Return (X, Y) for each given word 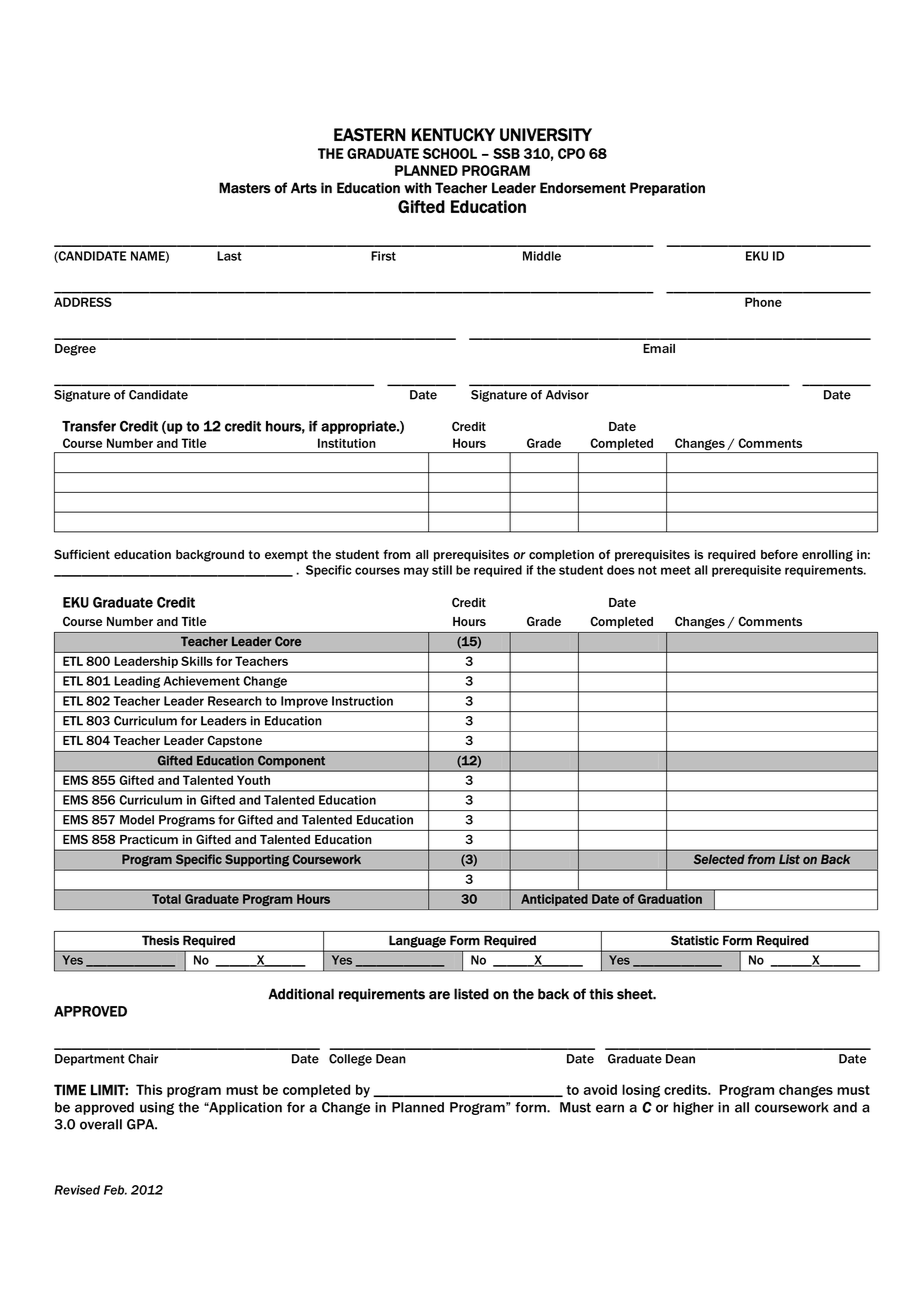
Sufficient (82, 554)
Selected (719, 859)
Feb (115, 1190)
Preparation (667, 189)
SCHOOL (450, 153)
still (442, 570)
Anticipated (554, 900)
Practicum (149, 839)
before (779, 554)
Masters (245, 188)
